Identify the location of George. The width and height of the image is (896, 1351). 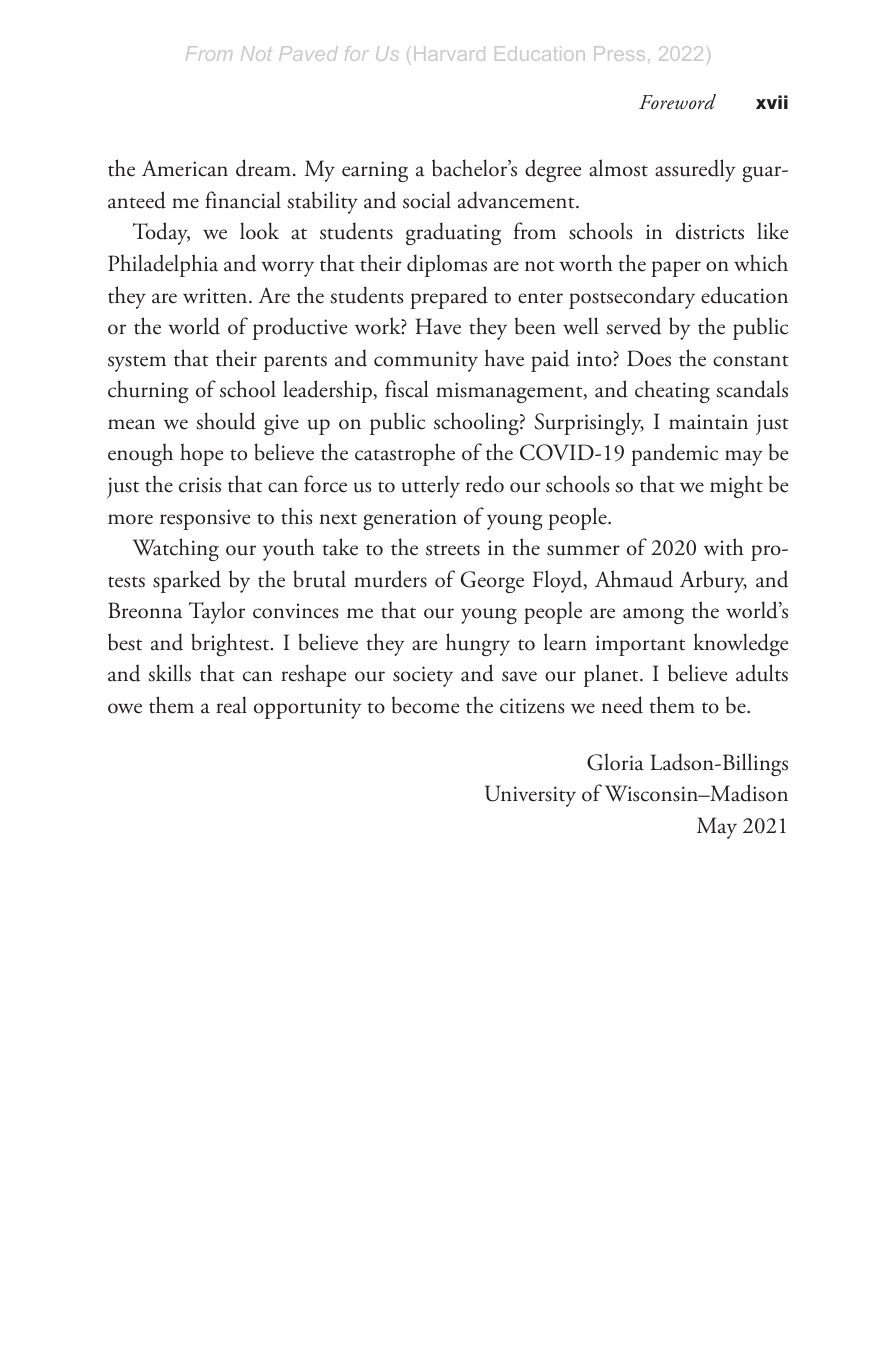
(492, 582).
